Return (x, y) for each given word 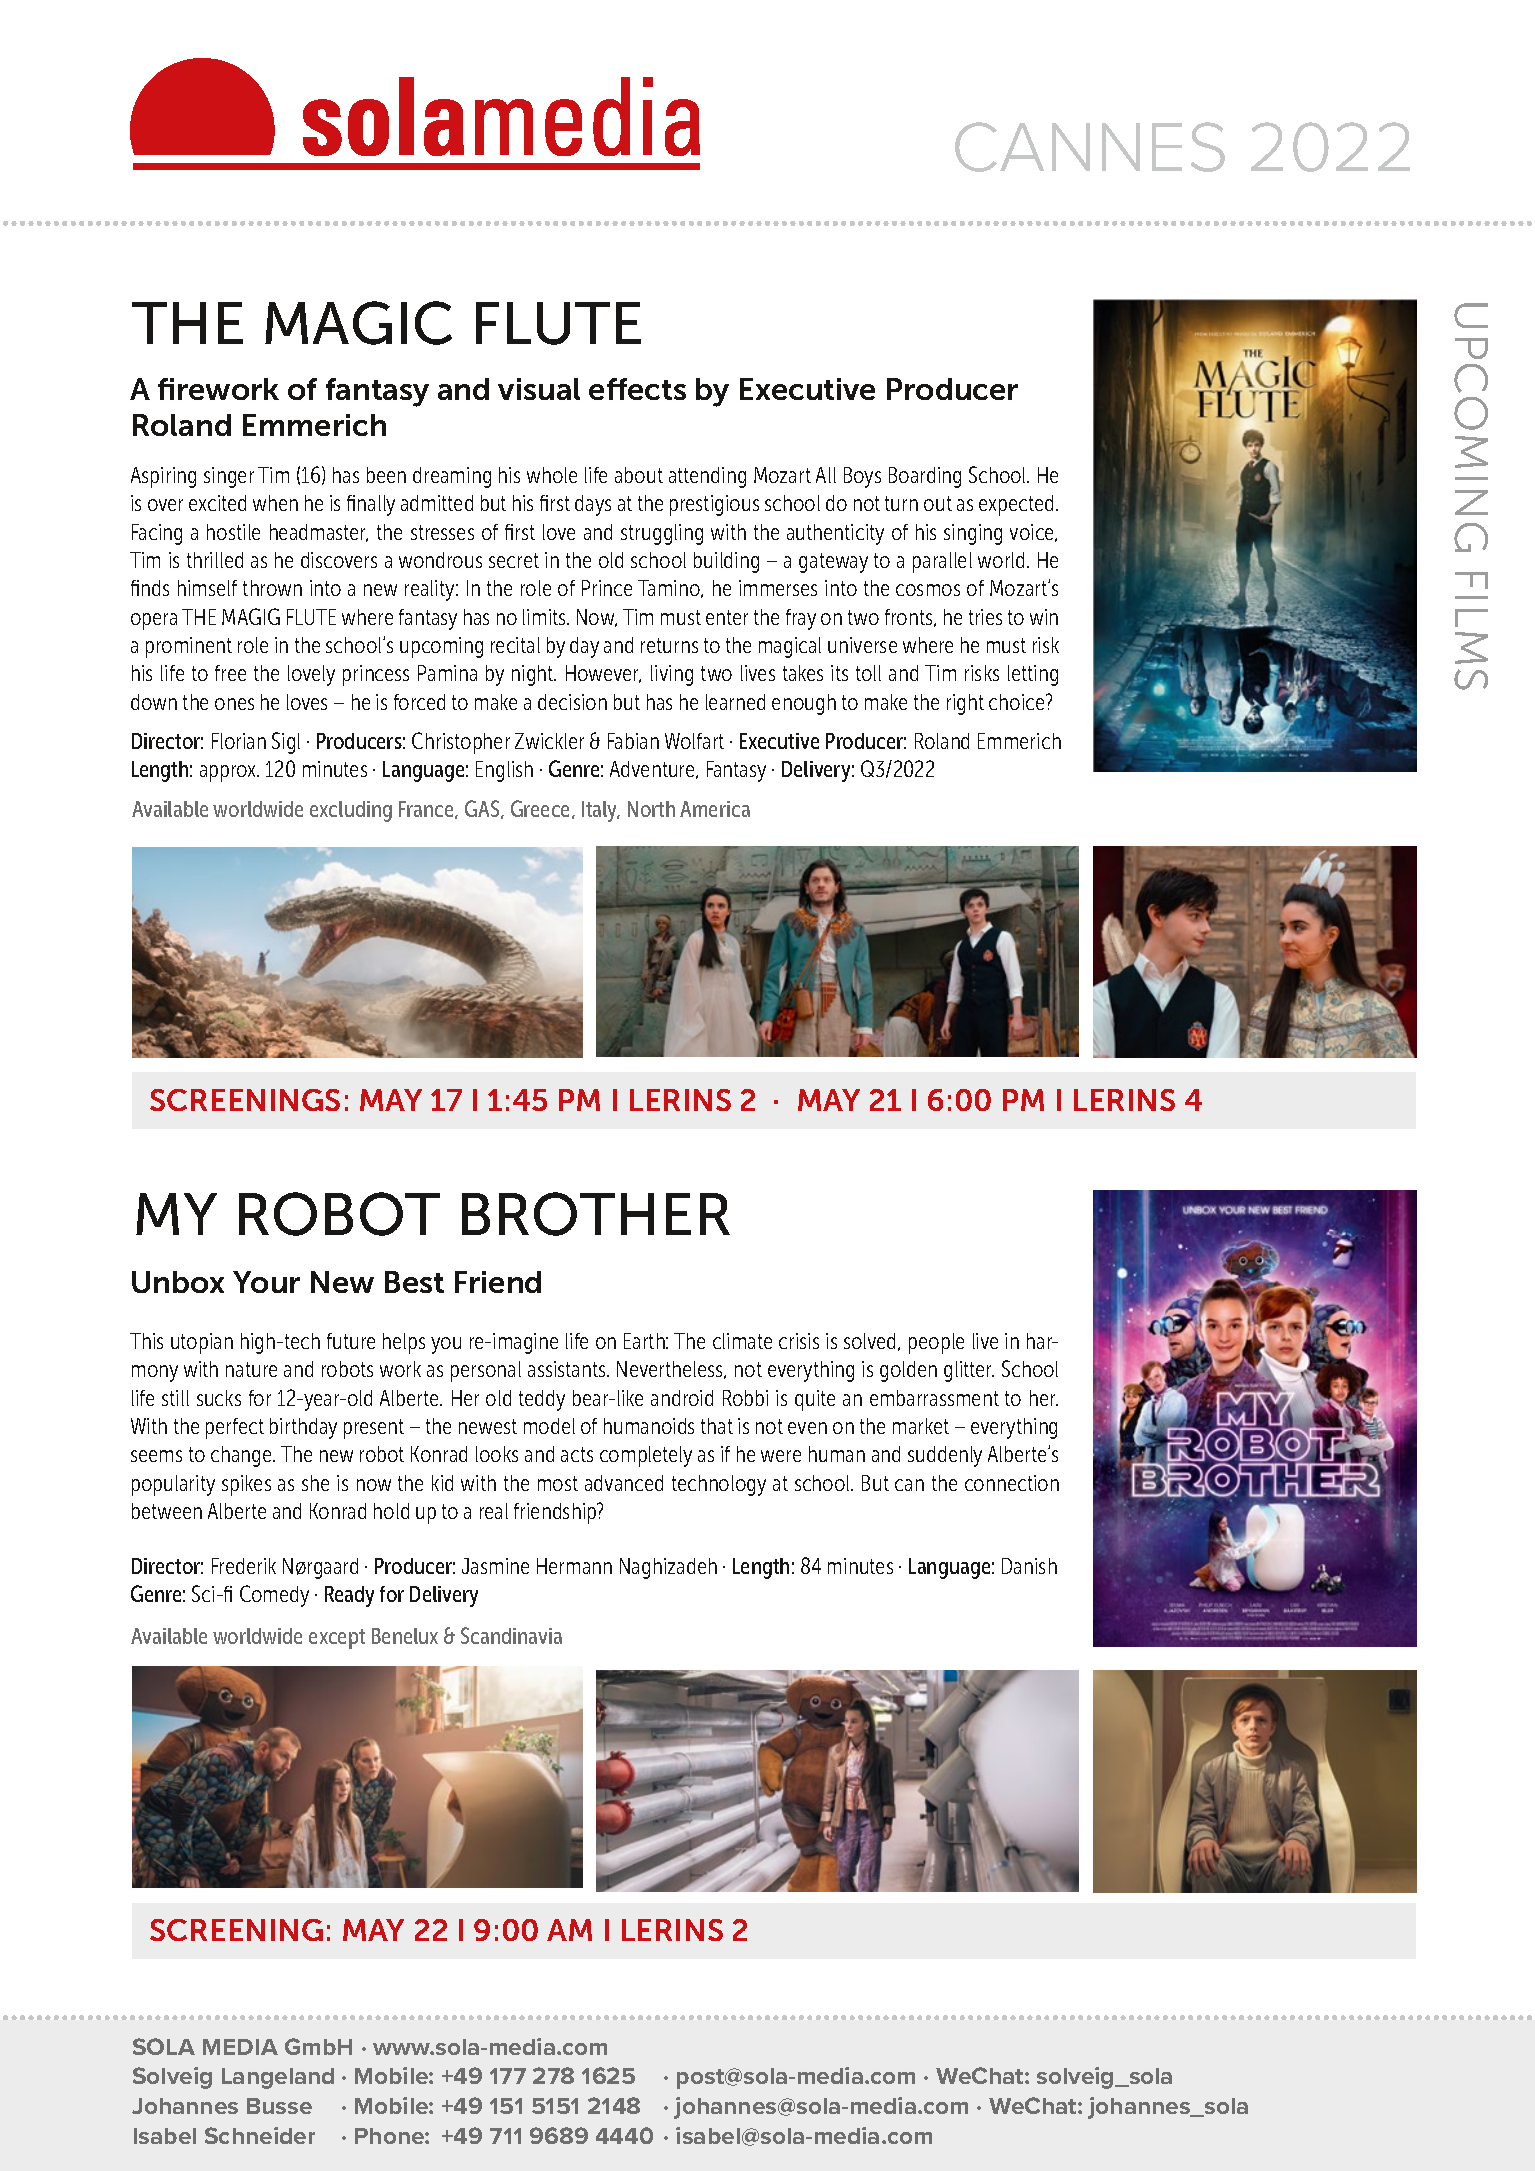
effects (637, 389)
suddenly (945, 1456)
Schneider (260, 2135)
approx (229, 773)
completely (646, 1456)
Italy (601, 811)
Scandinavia (511, 1635)
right (965, 704)
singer (229, 477)
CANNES (1090, 147)
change (242, 1456)
